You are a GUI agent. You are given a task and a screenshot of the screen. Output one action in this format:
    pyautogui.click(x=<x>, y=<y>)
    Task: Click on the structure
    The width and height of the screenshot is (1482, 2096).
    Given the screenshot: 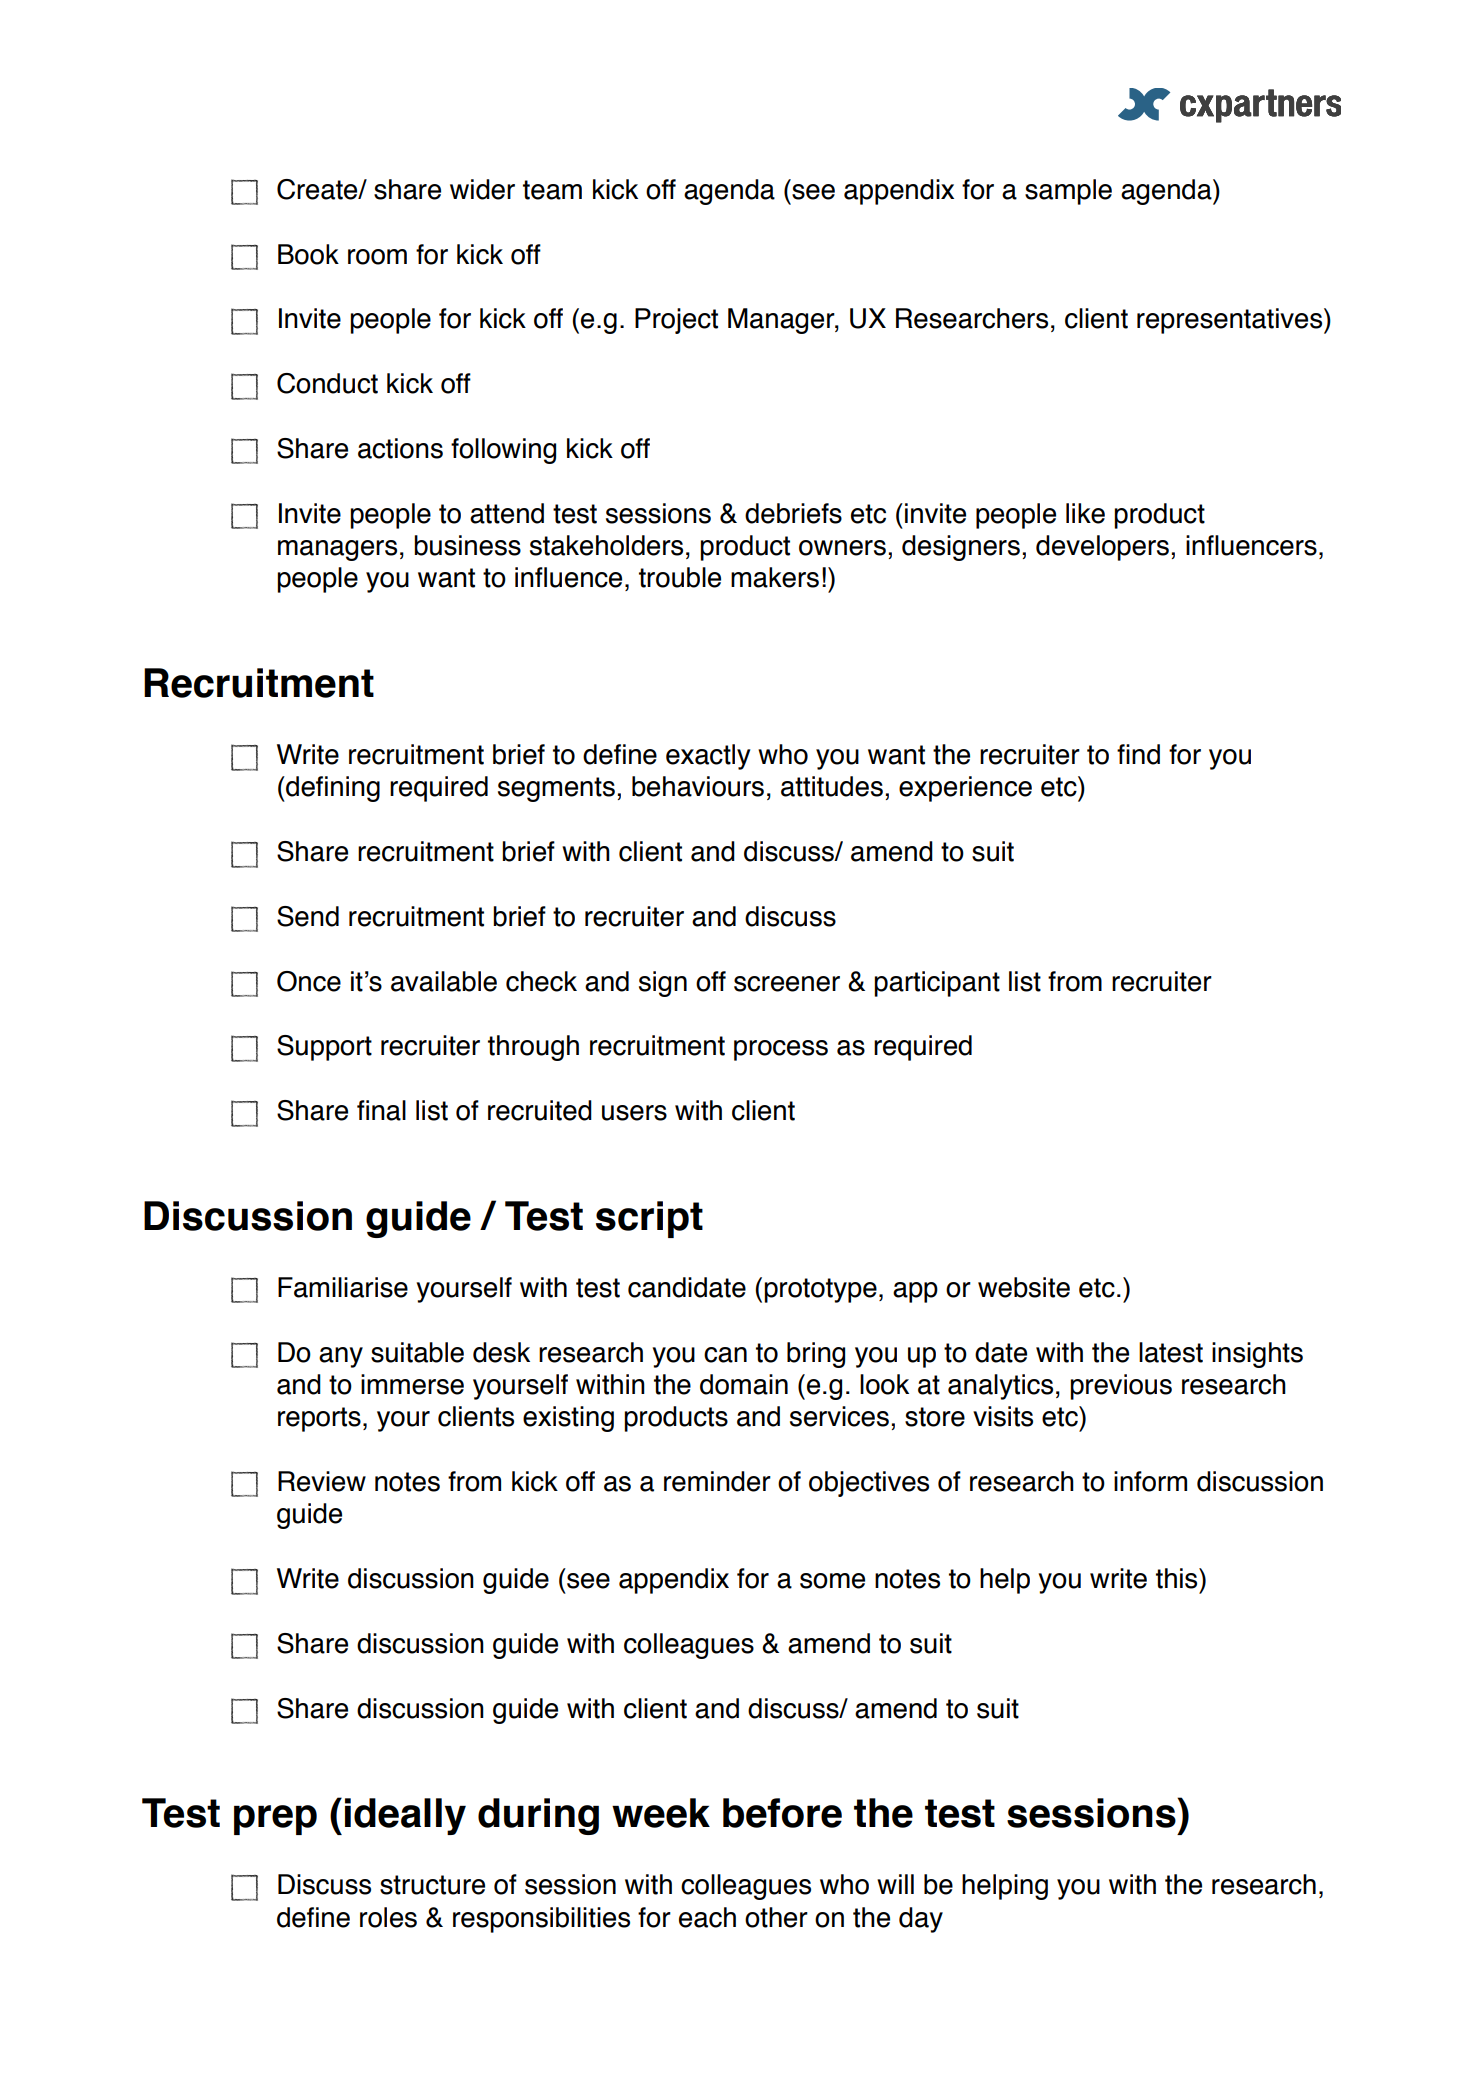 What is the action you would take?
    pyautogui.click(x=432, y=1885)
